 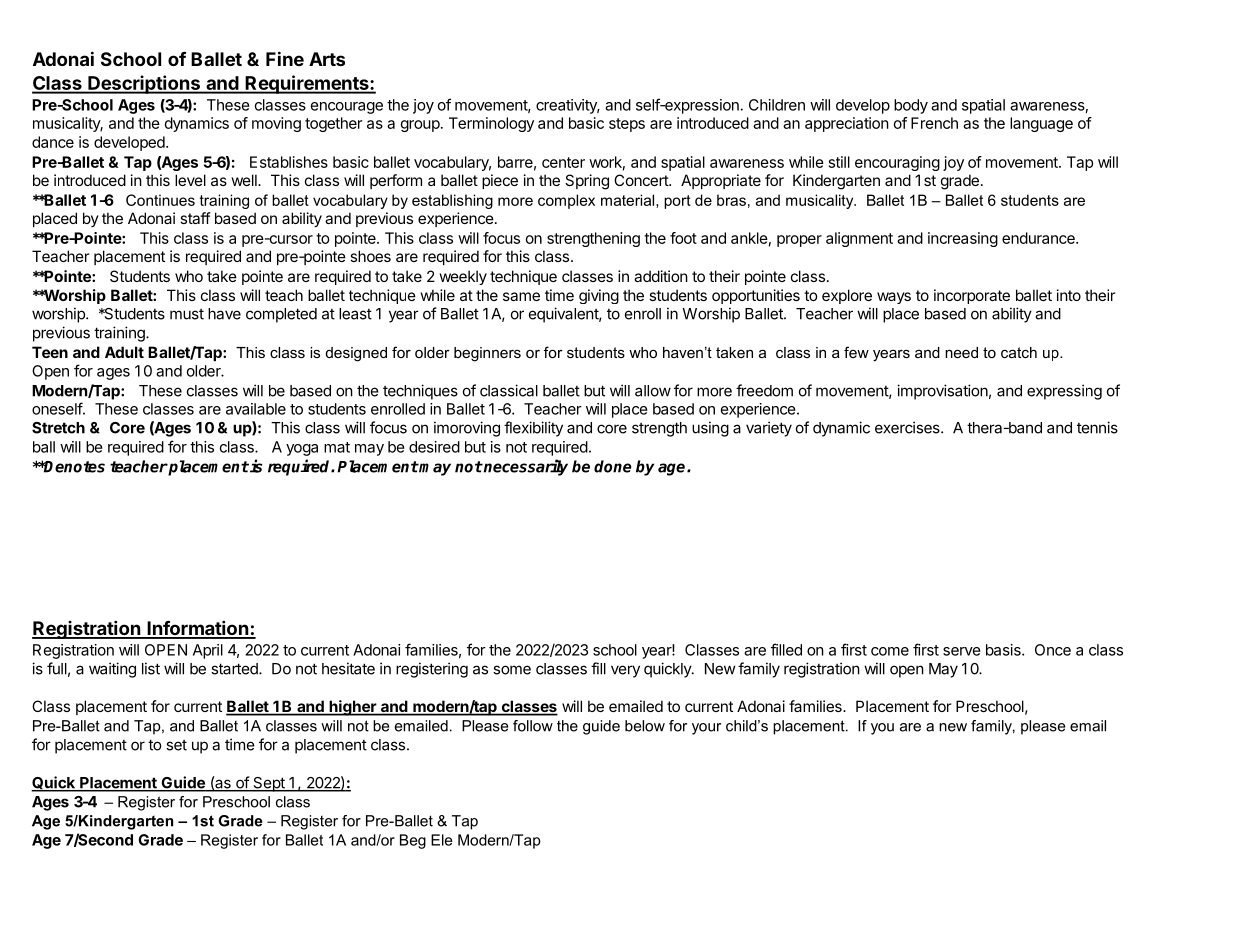 What do you see at coordinates (908, 427) in the screenshot?
I see `exercises` at bounding box center [908, 427].
